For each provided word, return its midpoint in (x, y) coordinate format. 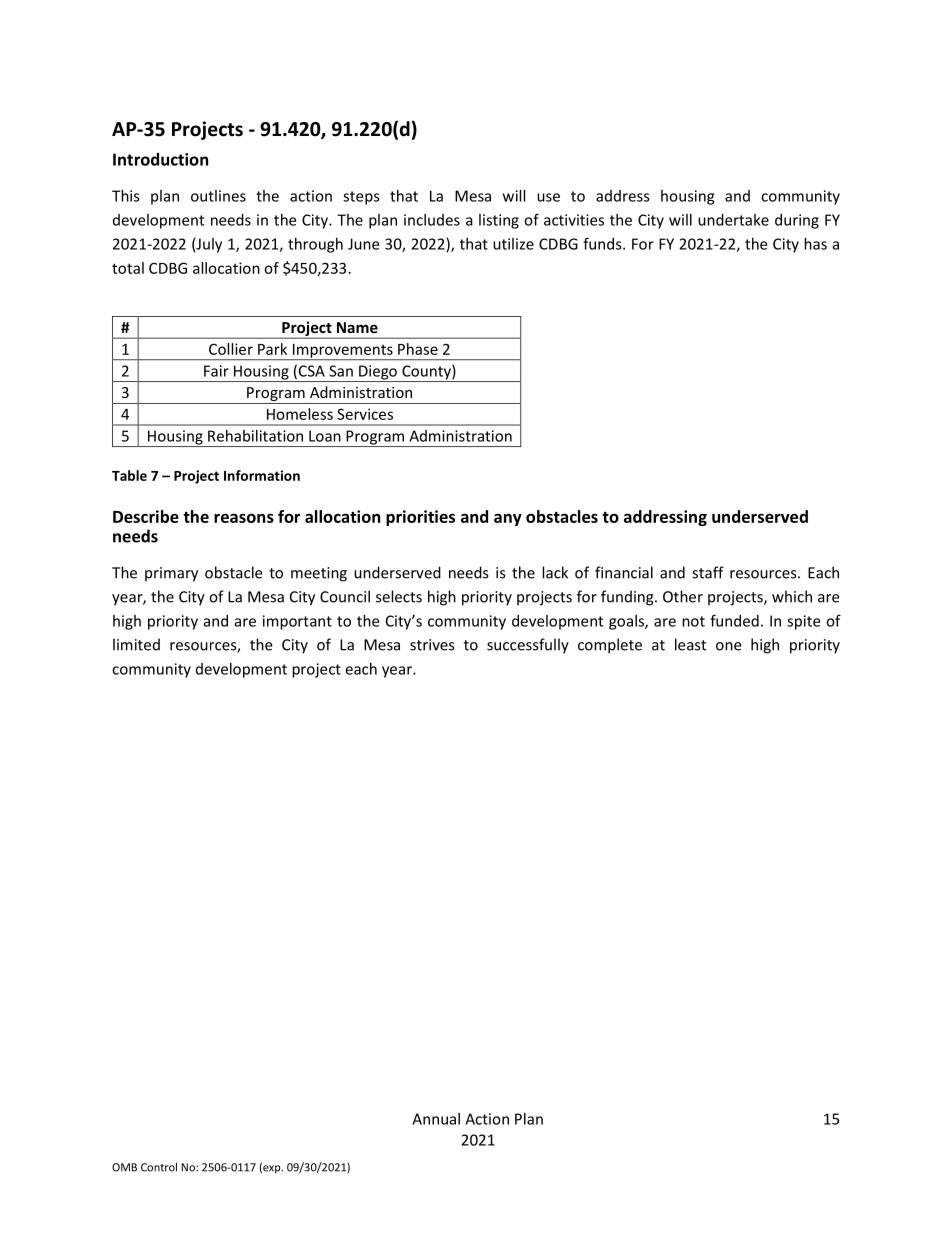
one (728, 646)
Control (159, 1167)
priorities (420, 518)
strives (432, 645)
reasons (244, 518)
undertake (733, 220)
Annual (436, 1119)
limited (136, 644)
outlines (218, 196)
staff (708, 572)
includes (432, 220)
